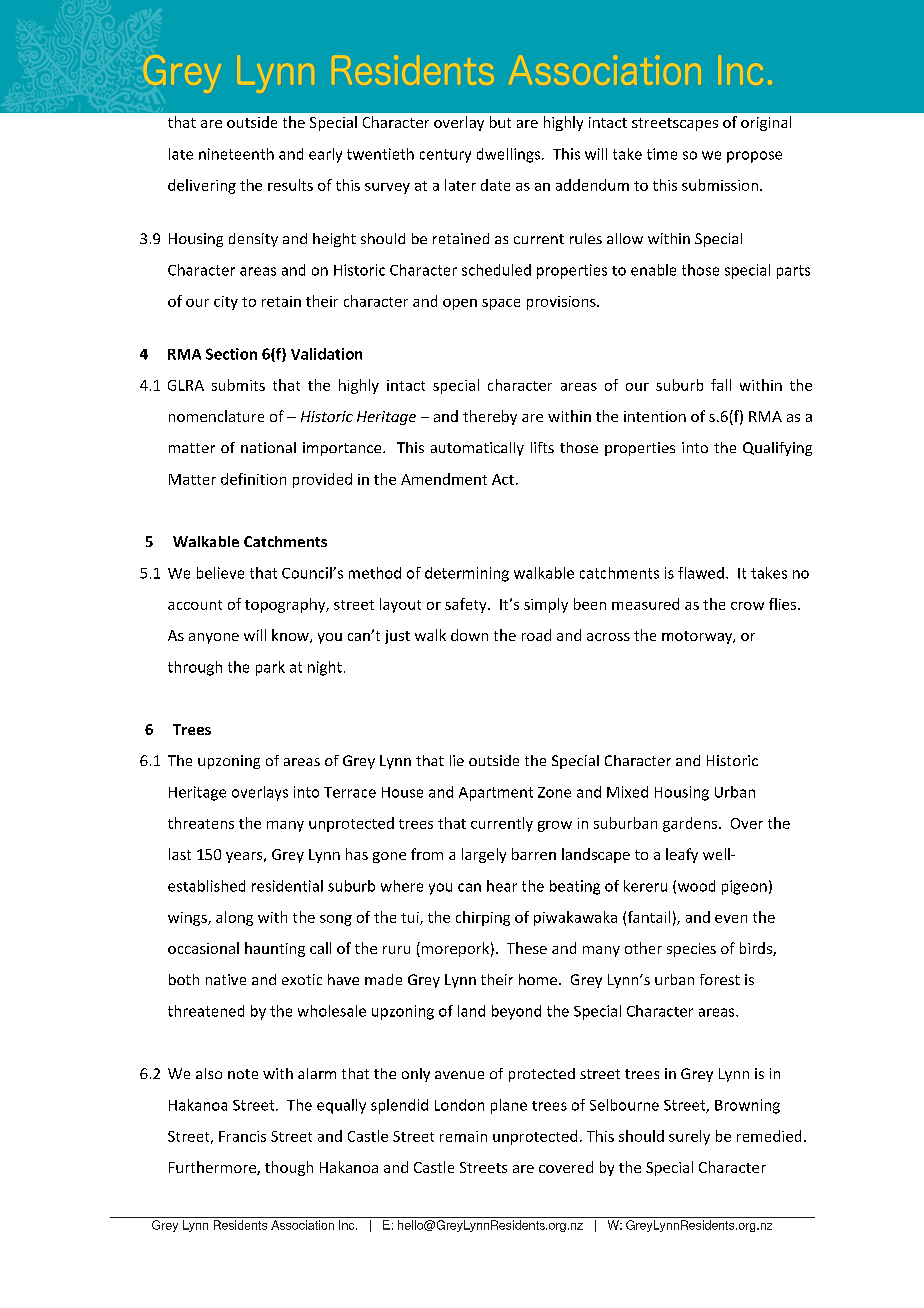  Describe the element at coordinates (201, 823) in the screenshot. I see `threatens` at that location.
